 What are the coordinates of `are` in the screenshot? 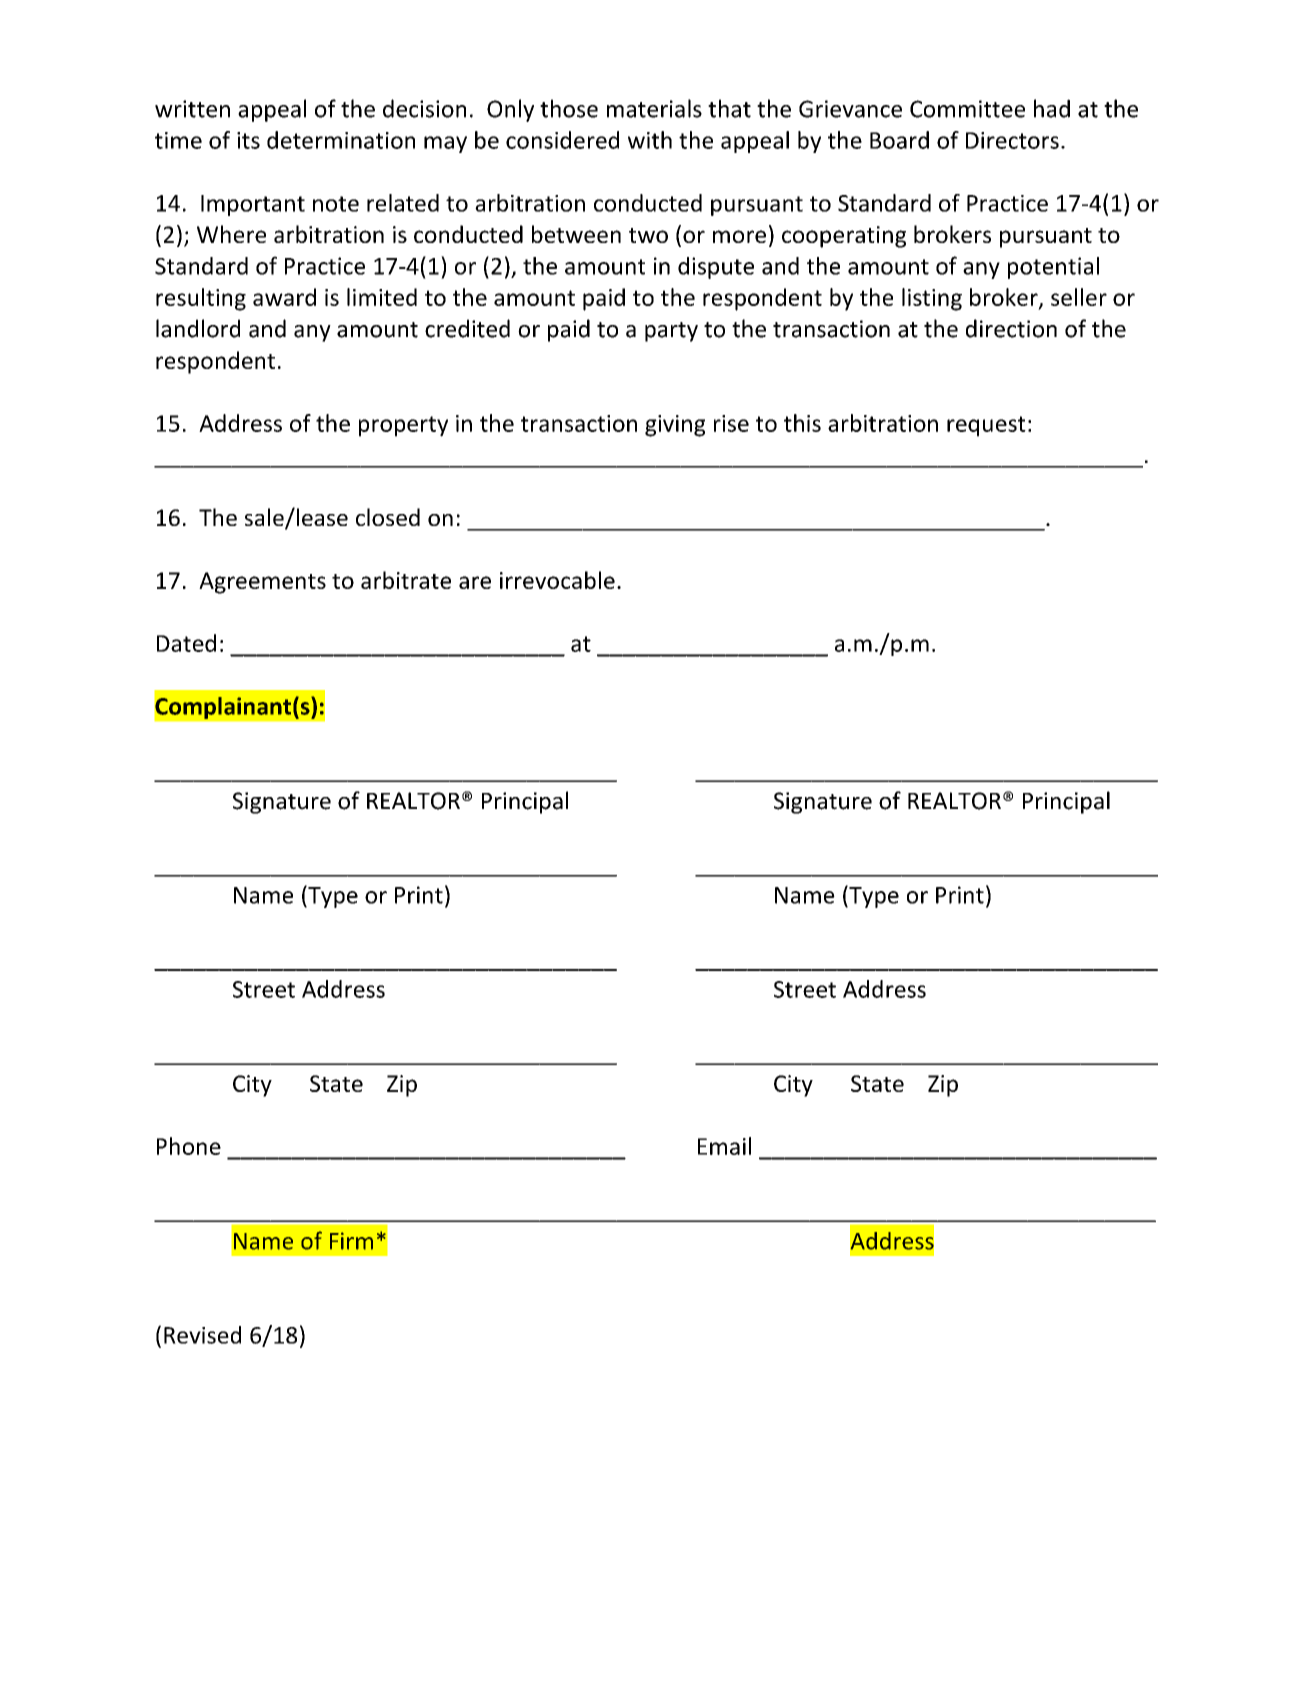 It's located at (475, 582).
